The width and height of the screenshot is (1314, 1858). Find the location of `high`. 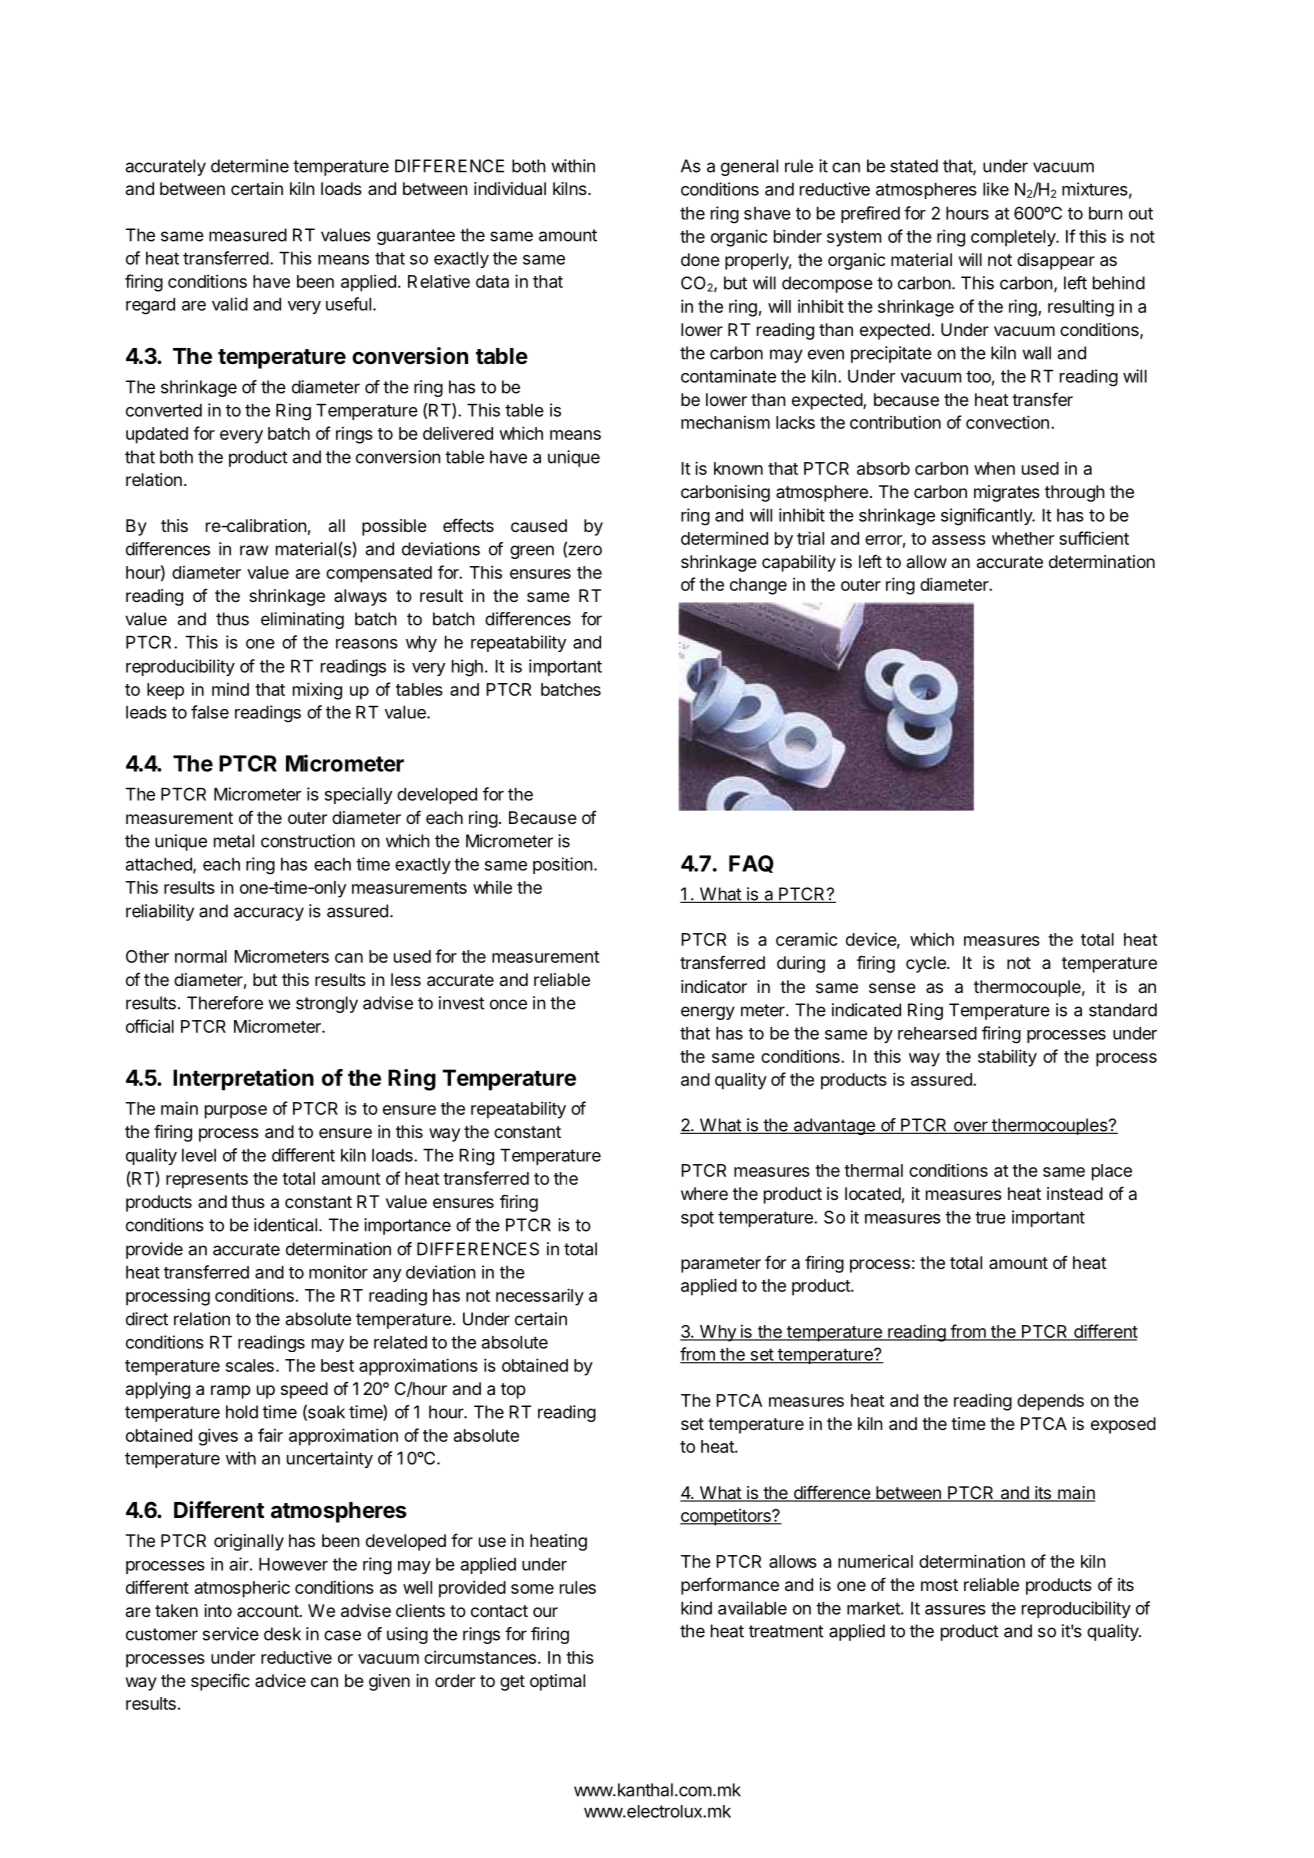

high is located at coordinates (467, 668).
